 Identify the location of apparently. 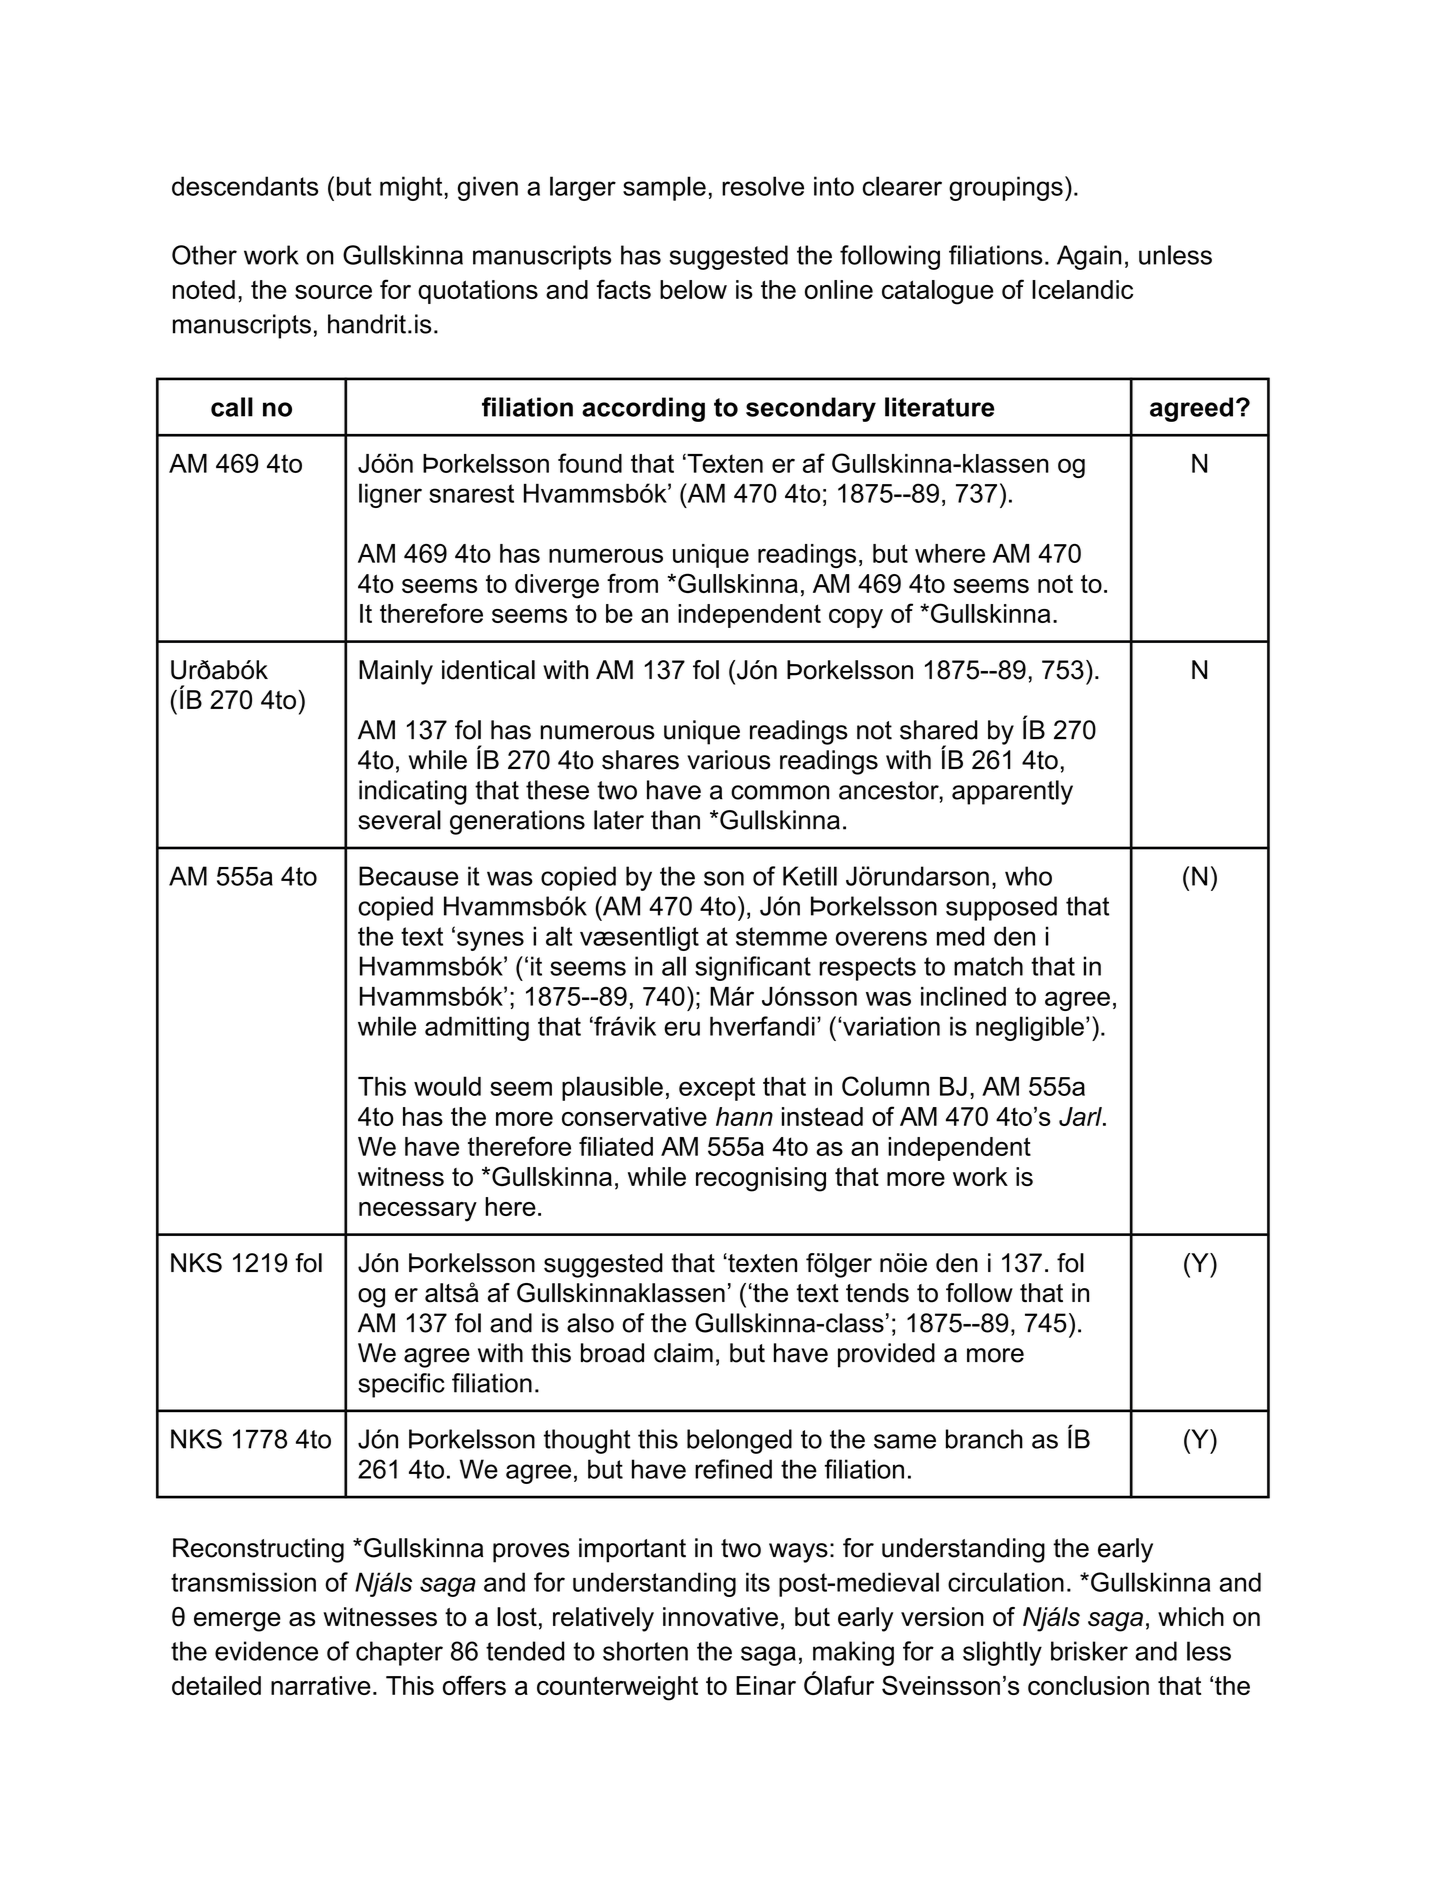
(1012, 792).
